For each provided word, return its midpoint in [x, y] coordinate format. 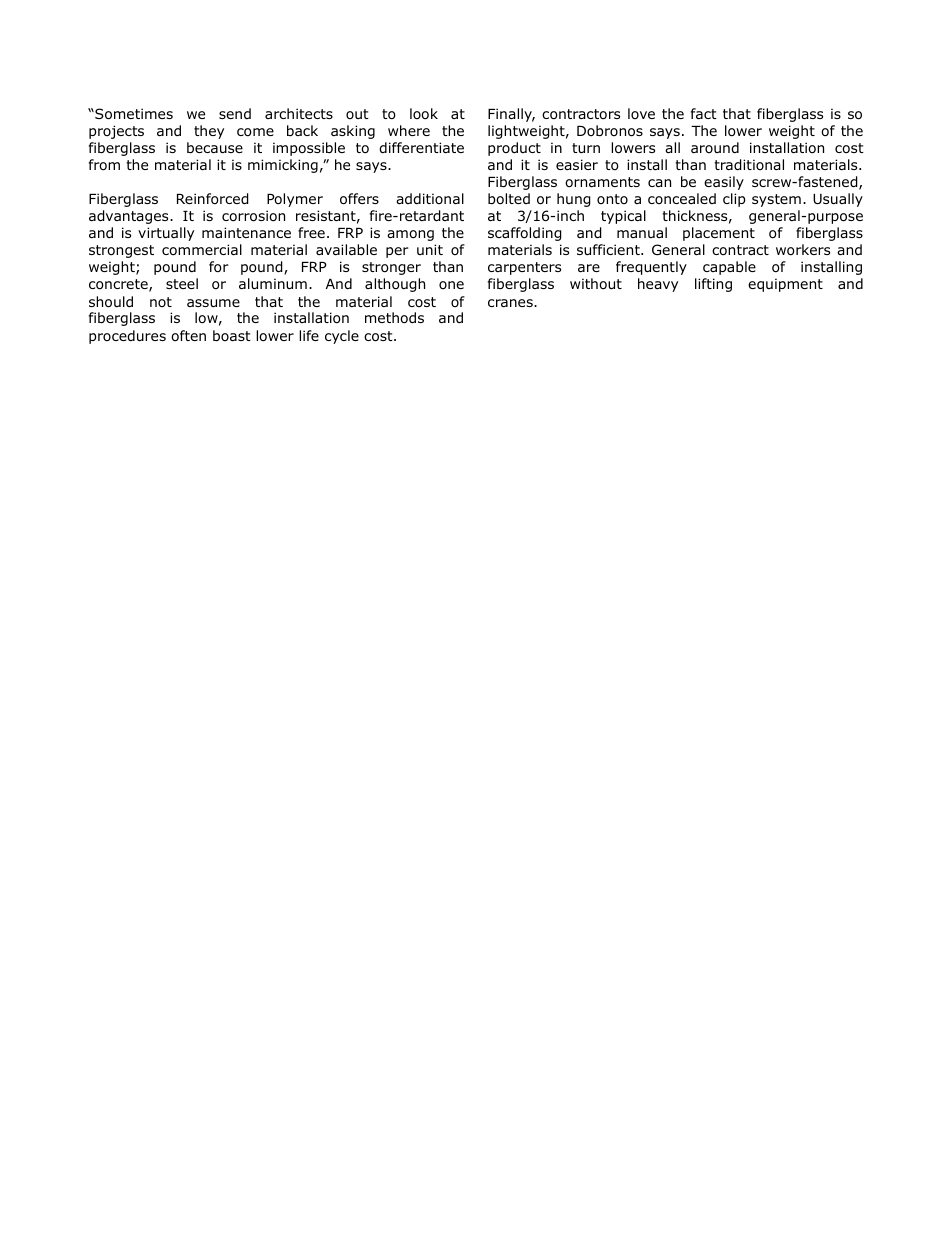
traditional [749, 165]
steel [182, 283]
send [235, 113]
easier [577, 164]
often [188, 336]
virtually [166, 234]
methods [394, 318]
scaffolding [525, 234]
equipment [785, 285]
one [451, 285]
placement [719, 234]
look [424, 114]
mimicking [283, 166]
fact [704, 113]
